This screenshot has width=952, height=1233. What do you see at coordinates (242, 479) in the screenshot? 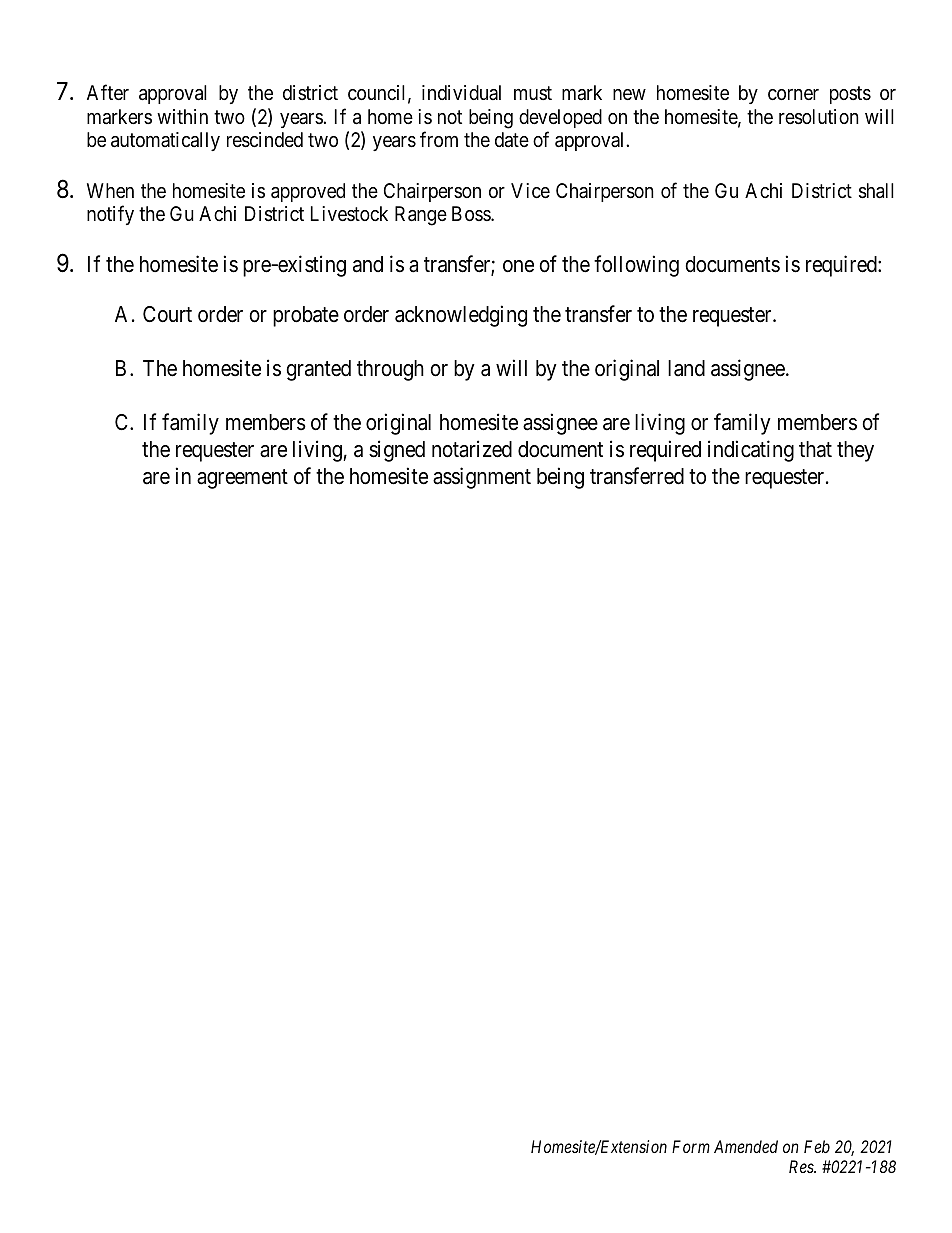
I see `agreement` at bounding box center [242, 479].
